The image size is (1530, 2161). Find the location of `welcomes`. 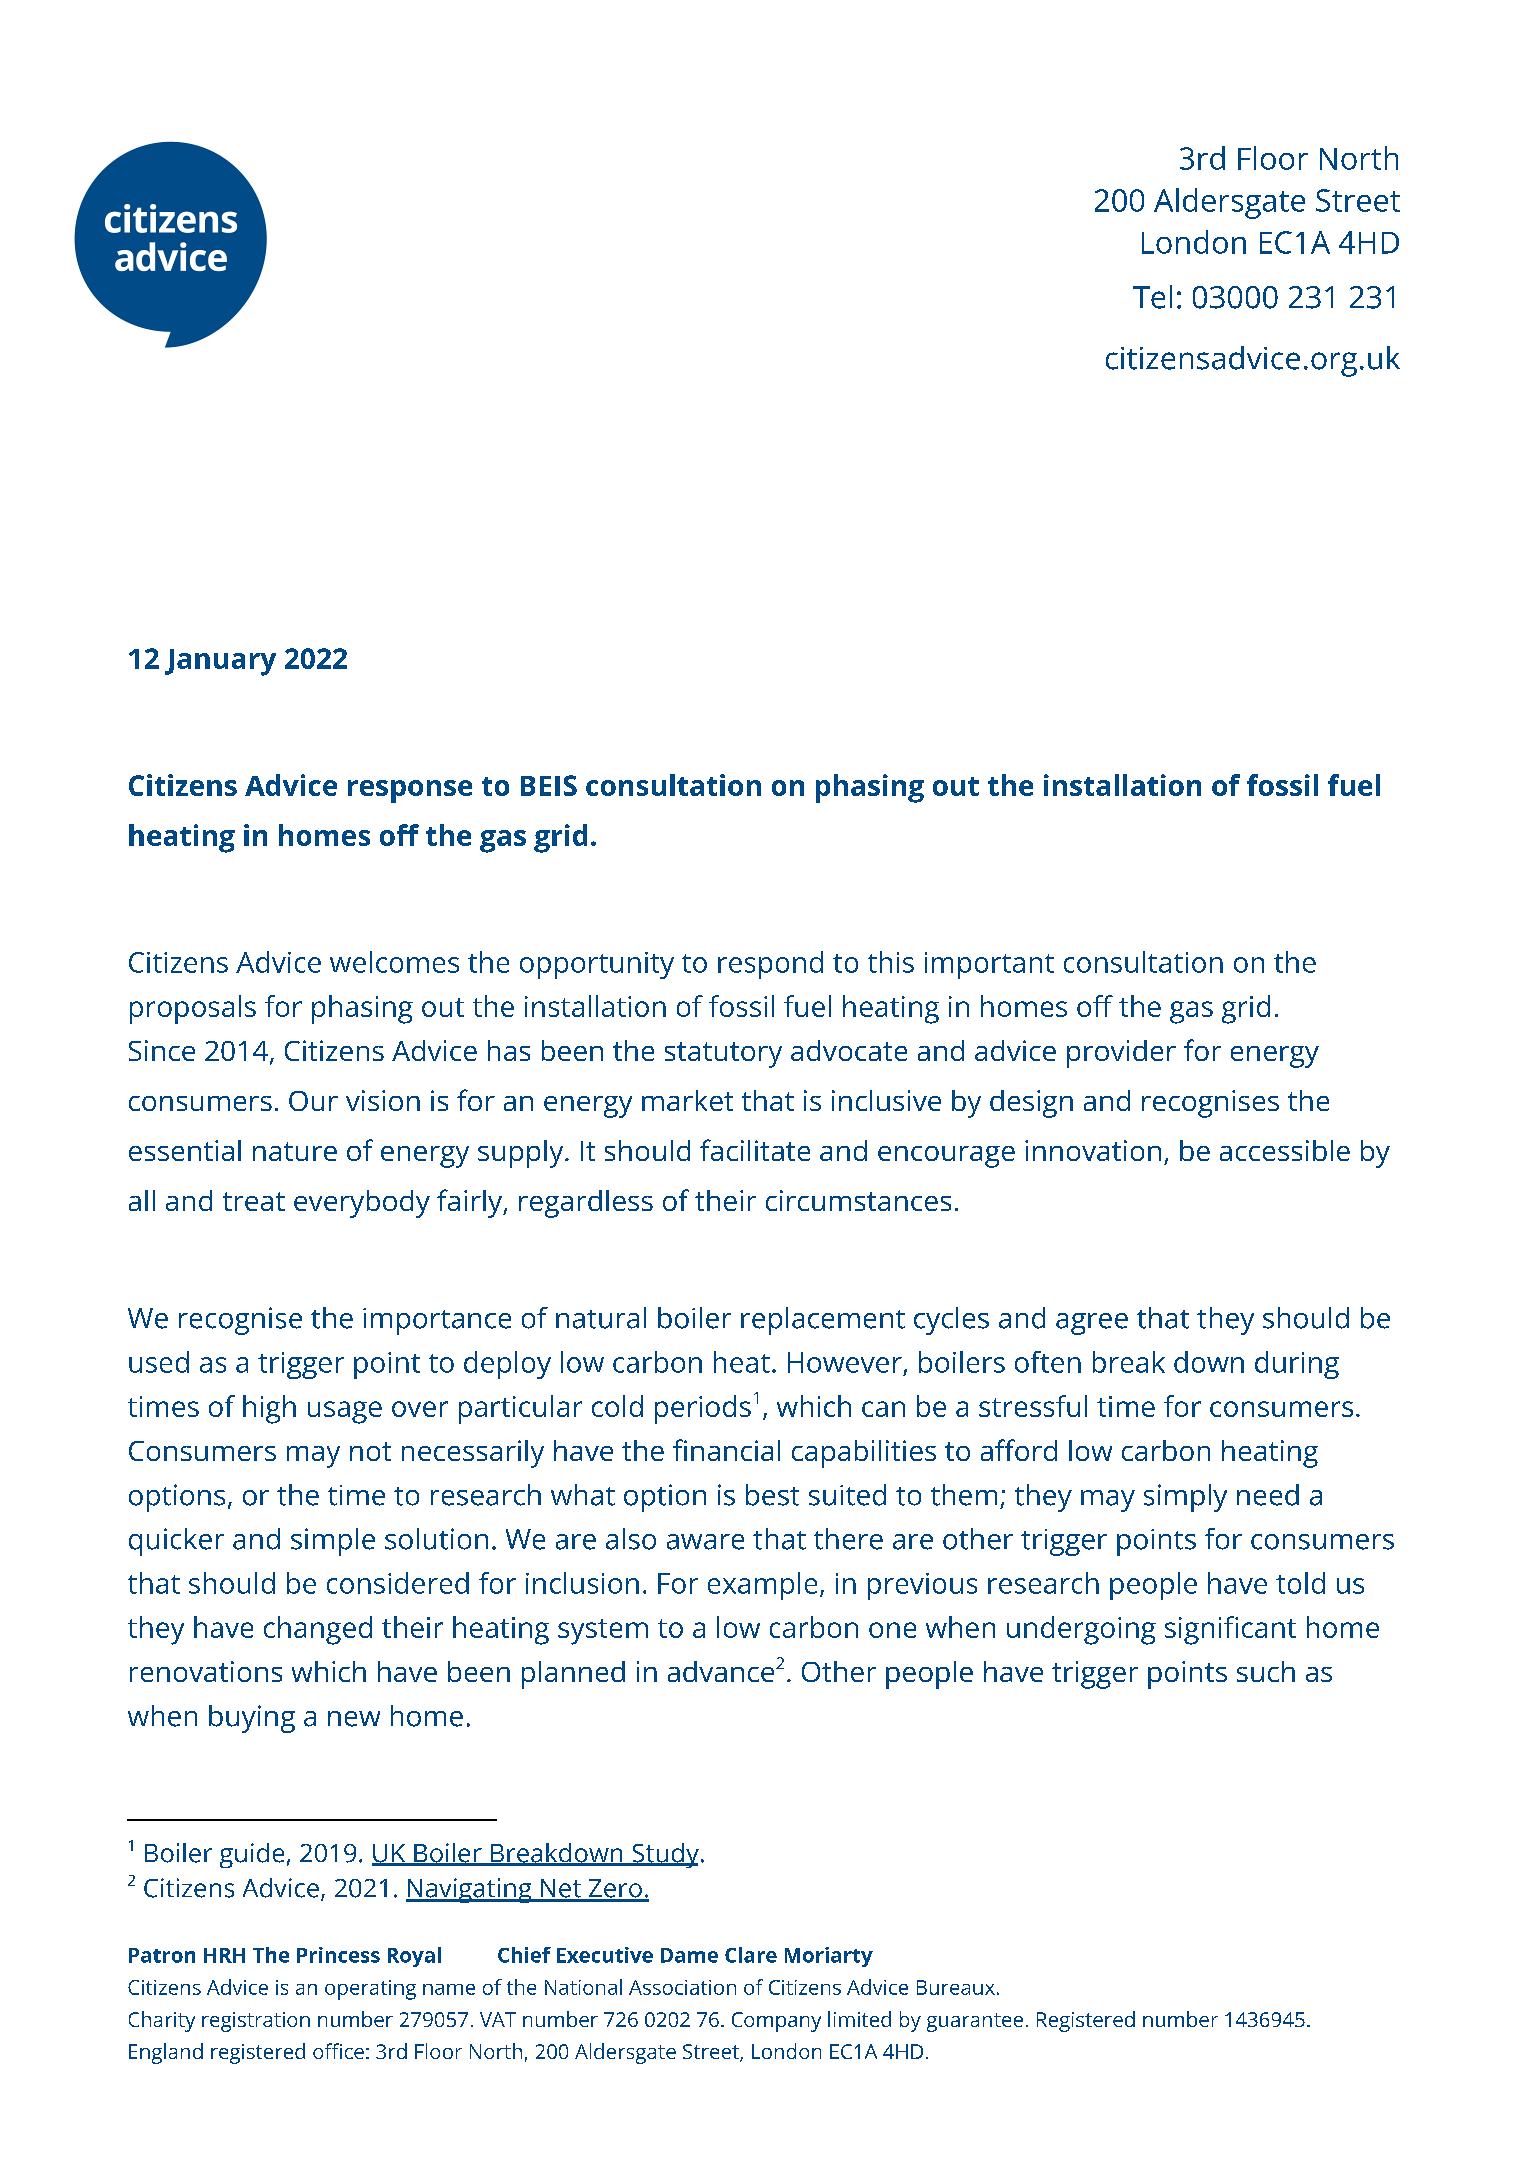

welcomes is located at coordinates (394, 962).
